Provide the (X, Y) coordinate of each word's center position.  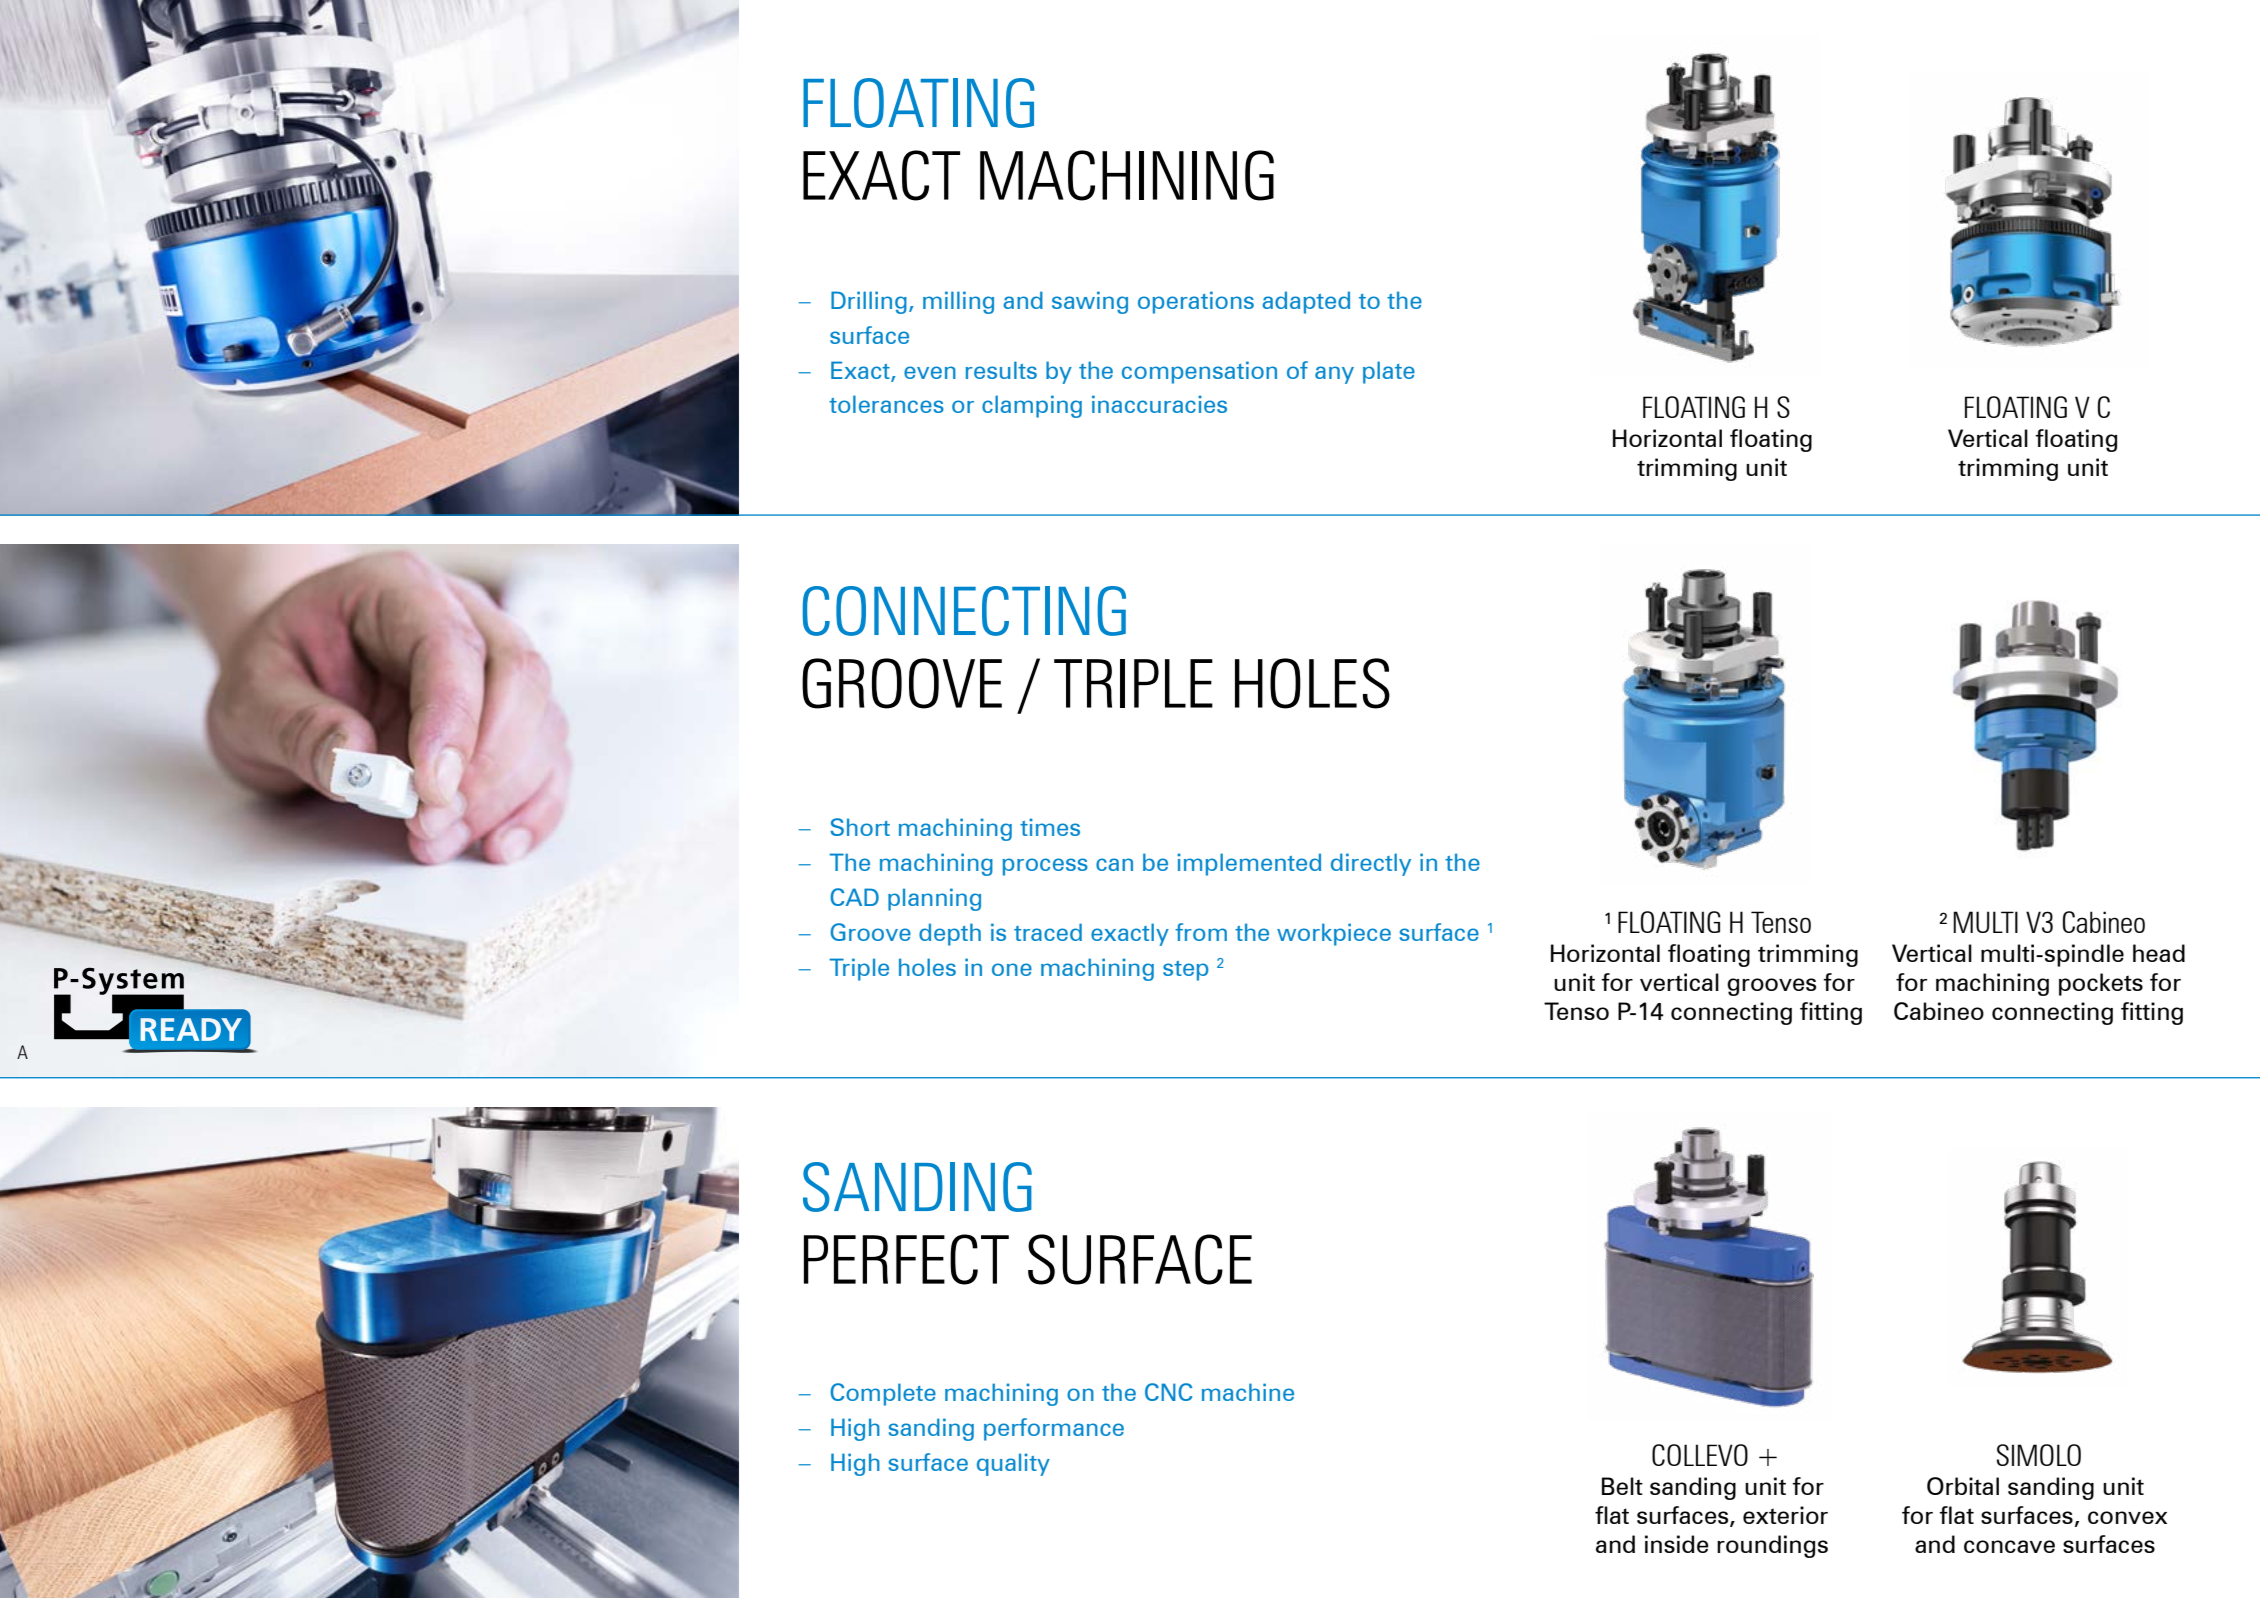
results (1001, 370)
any (1334, 375)
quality (1013, 1464)
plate (1389, 372)
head (2159, 953)
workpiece (1334, 934)
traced (1048, 932)
